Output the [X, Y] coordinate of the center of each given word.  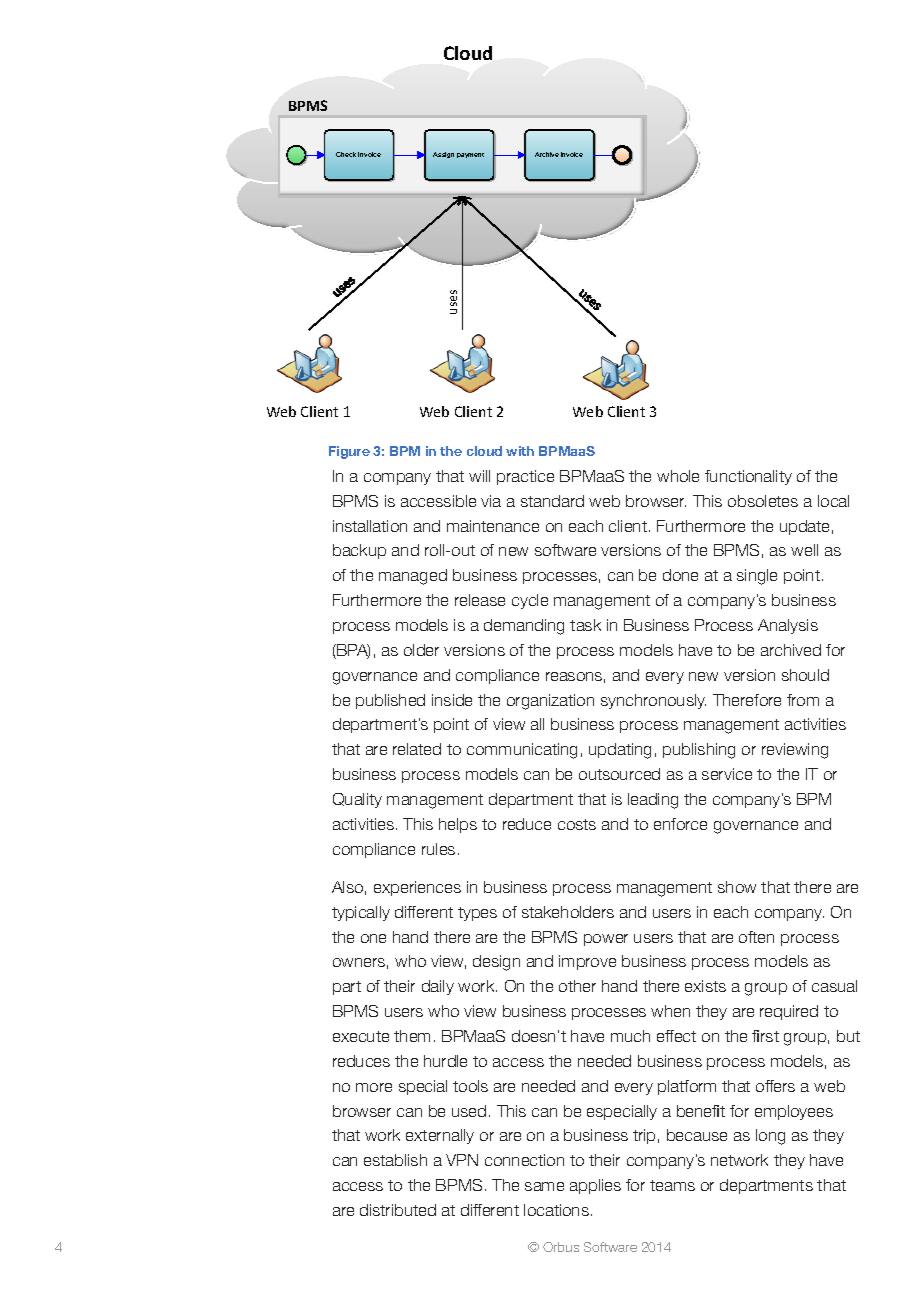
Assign [443, 155]
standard [552, 501]
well [804, 550]
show [737, 887]
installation [370, 526]
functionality [748, 477]
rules [438, 849]
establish [395, 1160]
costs [577, 824]
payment [470, 155]
